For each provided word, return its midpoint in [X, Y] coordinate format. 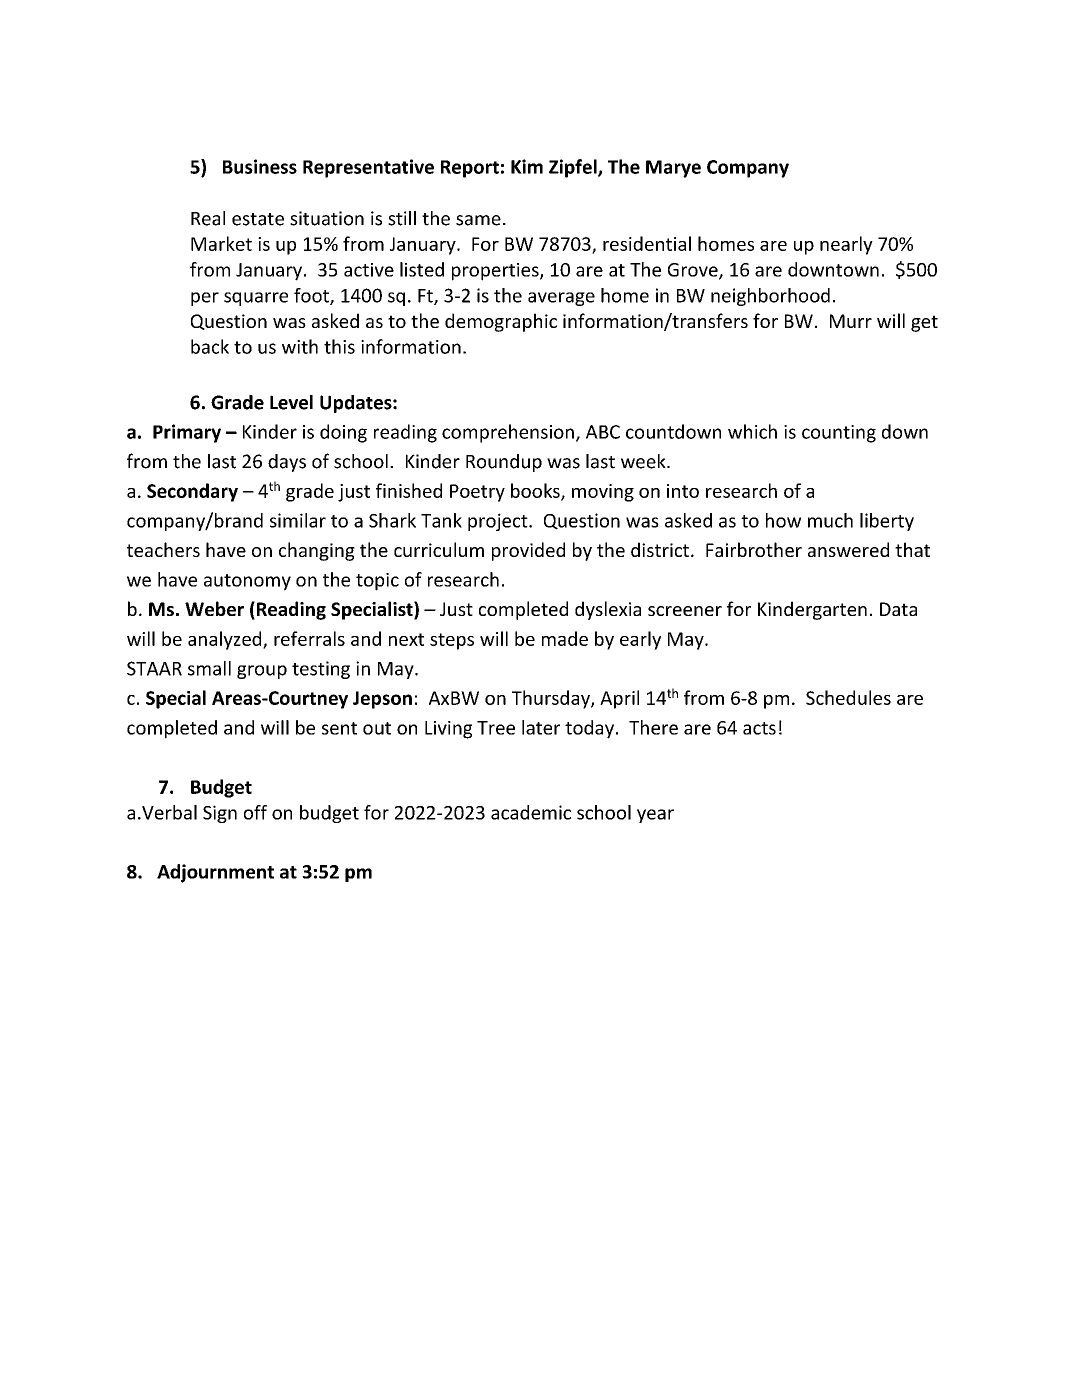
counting [839, 434]
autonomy [247, 582]
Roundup [504, 463]
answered [848, 549]
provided [528, 551]
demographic [501, 322]
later [541, 727]
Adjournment [215, 873]
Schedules [848, 697]
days [287, 463]
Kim [527, 166]
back [210, 346]
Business [260, 166]
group [262, 672]
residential [647, 243]
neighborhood [770, 297]
